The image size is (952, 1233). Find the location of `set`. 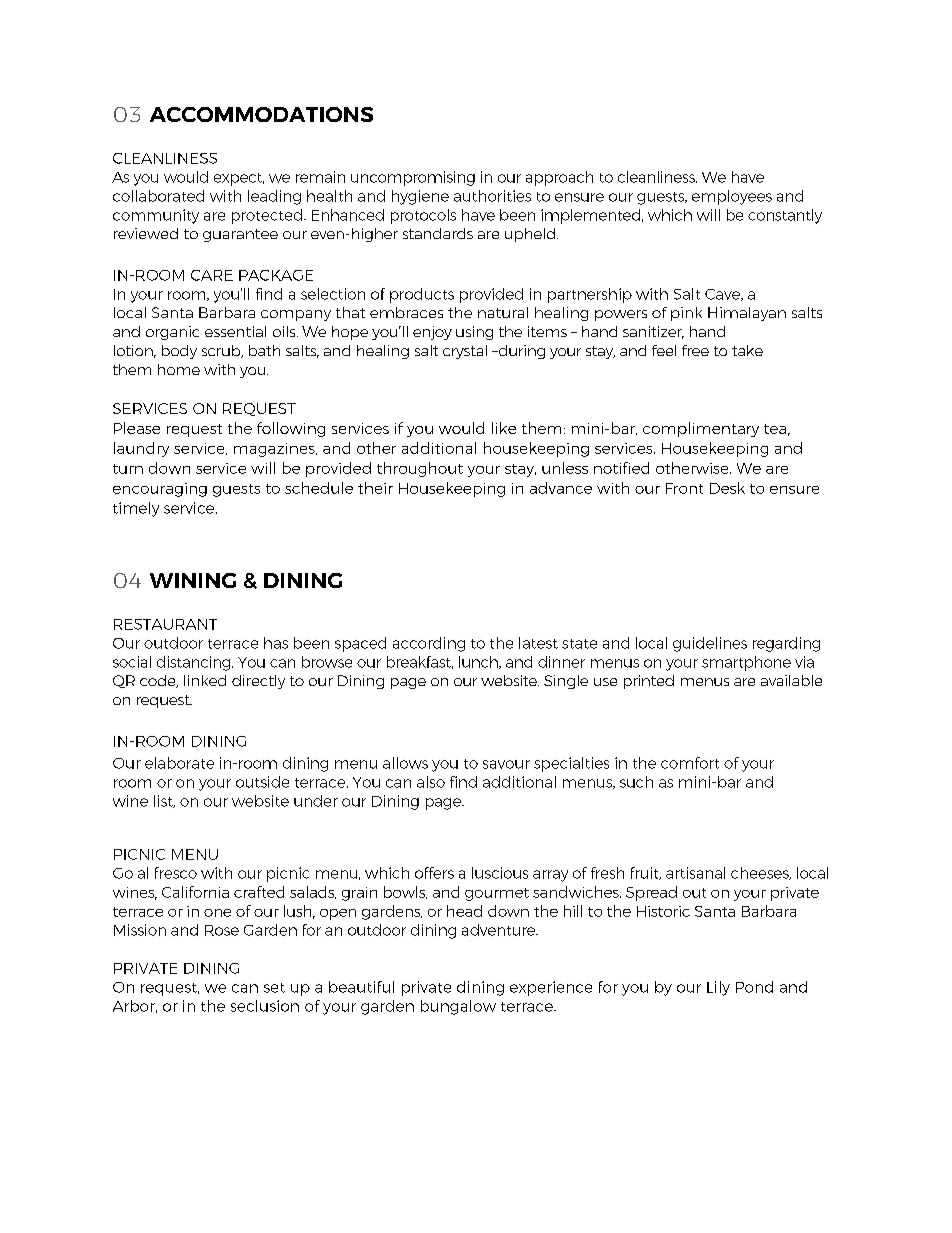

set is located at coordinates (274, 988).
